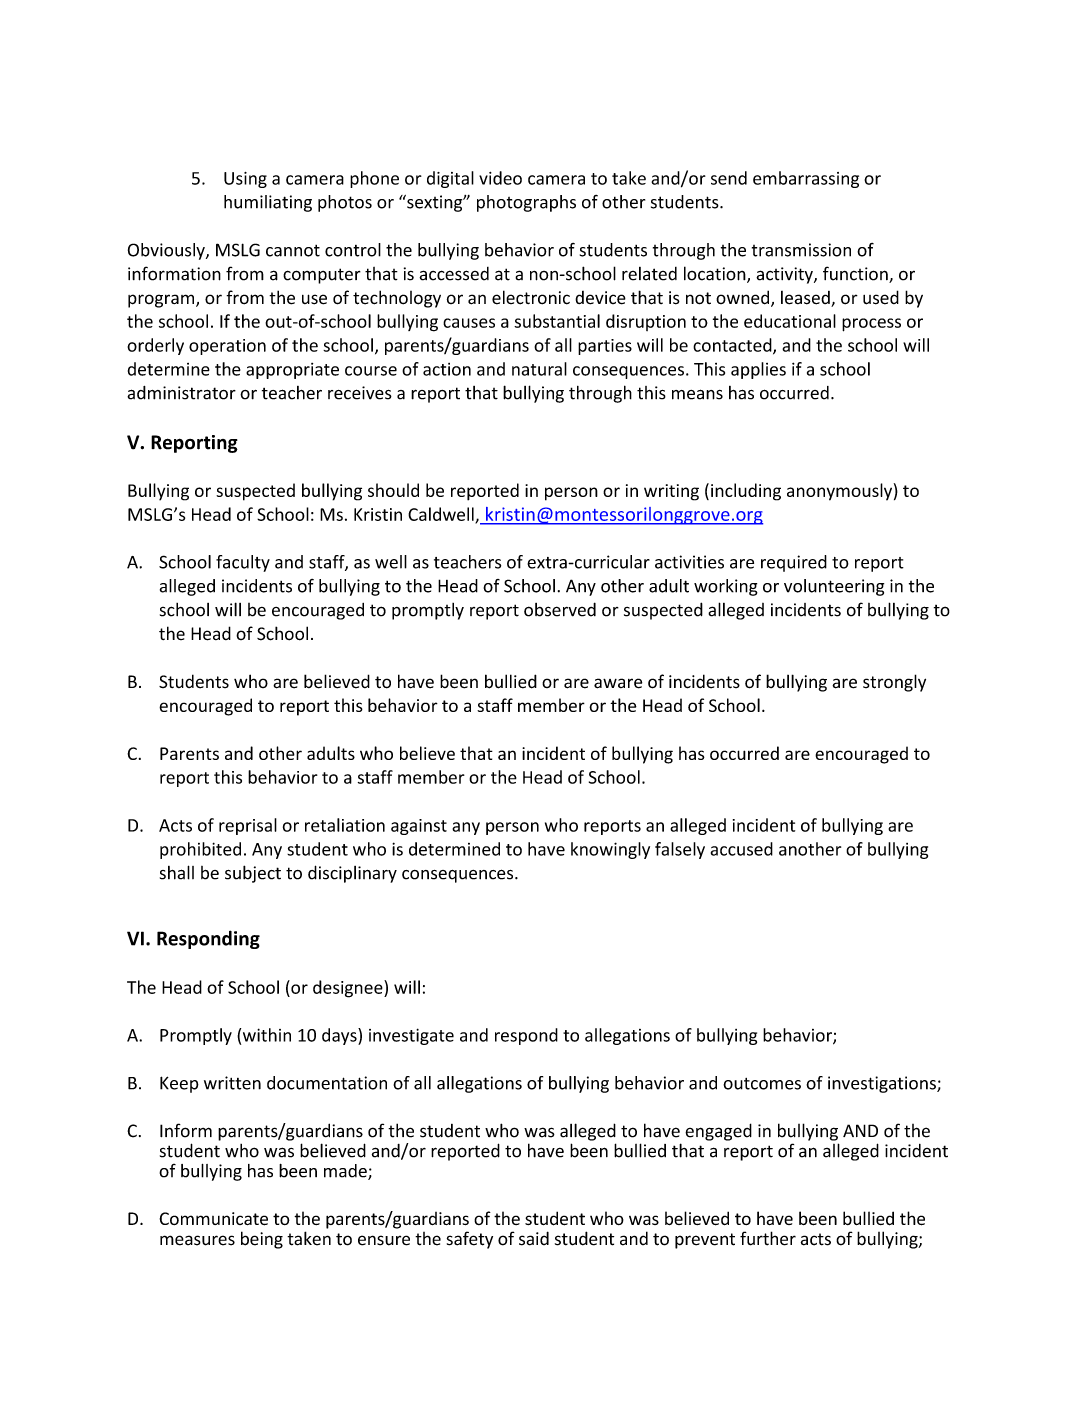 This screenshot has height=1408, width=1088. What do you see at coordinates (213, 1219) in the screenshot?
I see `Communicate` at bounding box center [213, 1219].
